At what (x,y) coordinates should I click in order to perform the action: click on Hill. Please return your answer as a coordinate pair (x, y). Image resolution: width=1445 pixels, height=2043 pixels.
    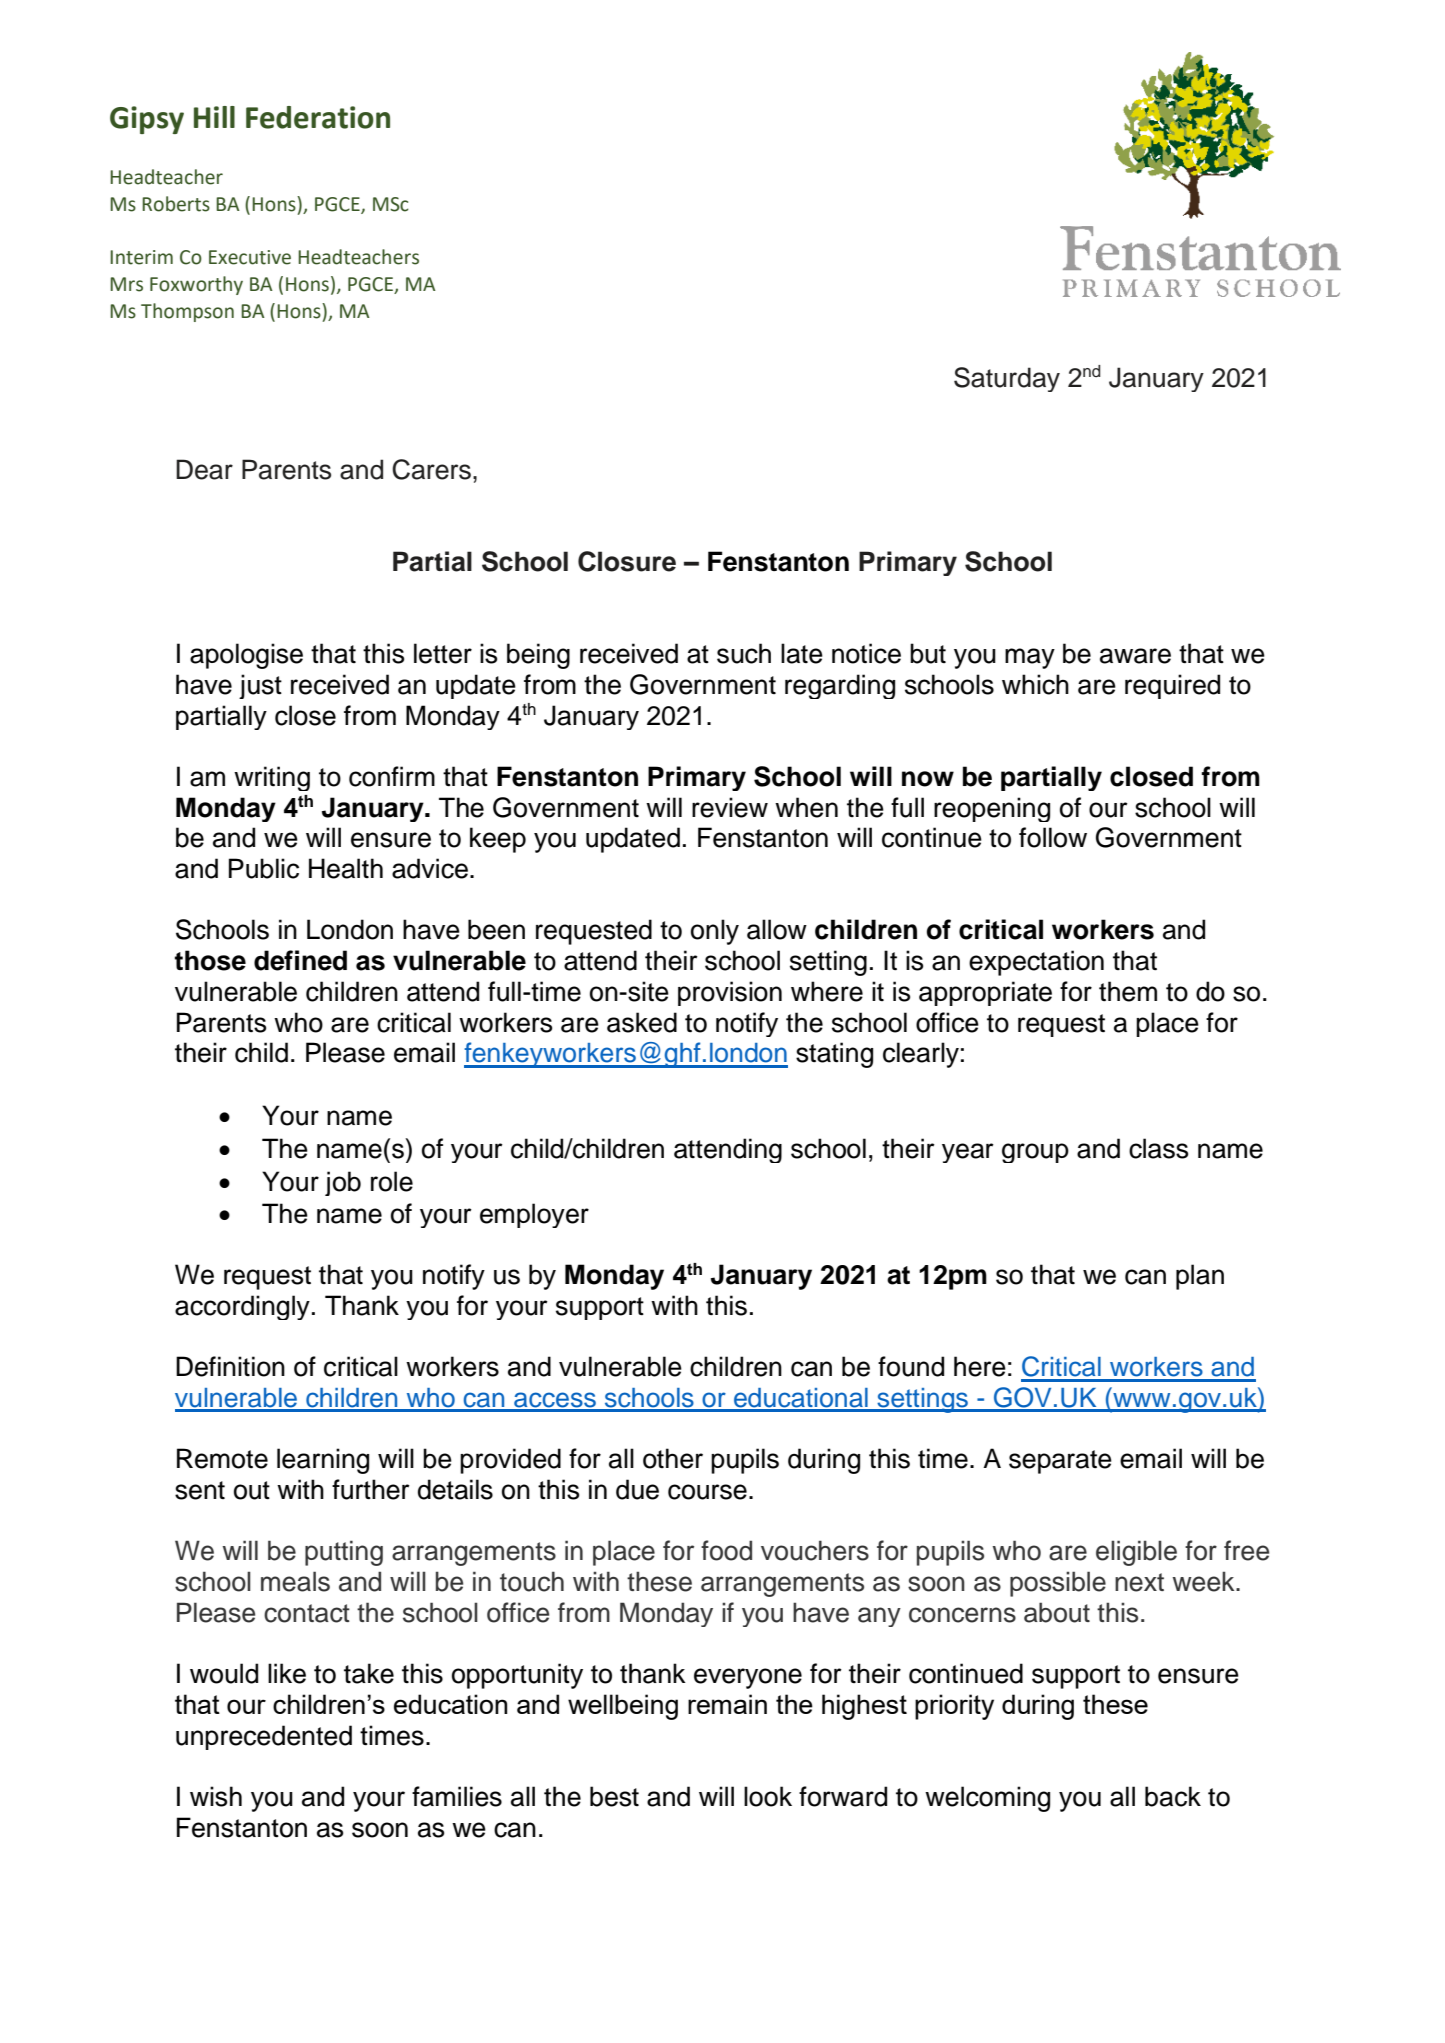
    Looking at the image, I should click on (214, 117).
